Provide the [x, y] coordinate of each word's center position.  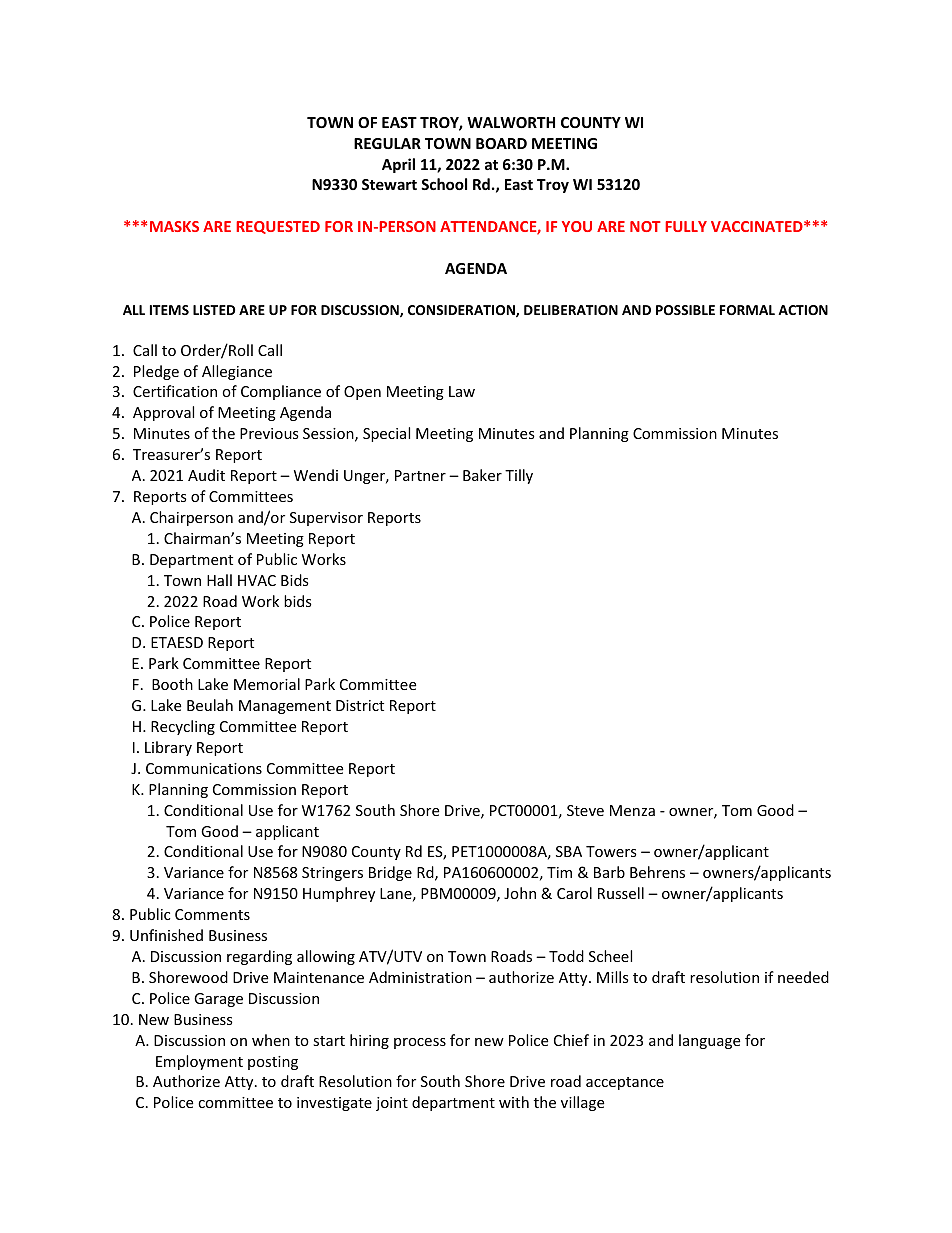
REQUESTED [278, 227]
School [444, 184]
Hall [219, 580]
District [360, 705]
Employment [199, 1062]
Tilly [519, 476]
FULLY [686, 226]
